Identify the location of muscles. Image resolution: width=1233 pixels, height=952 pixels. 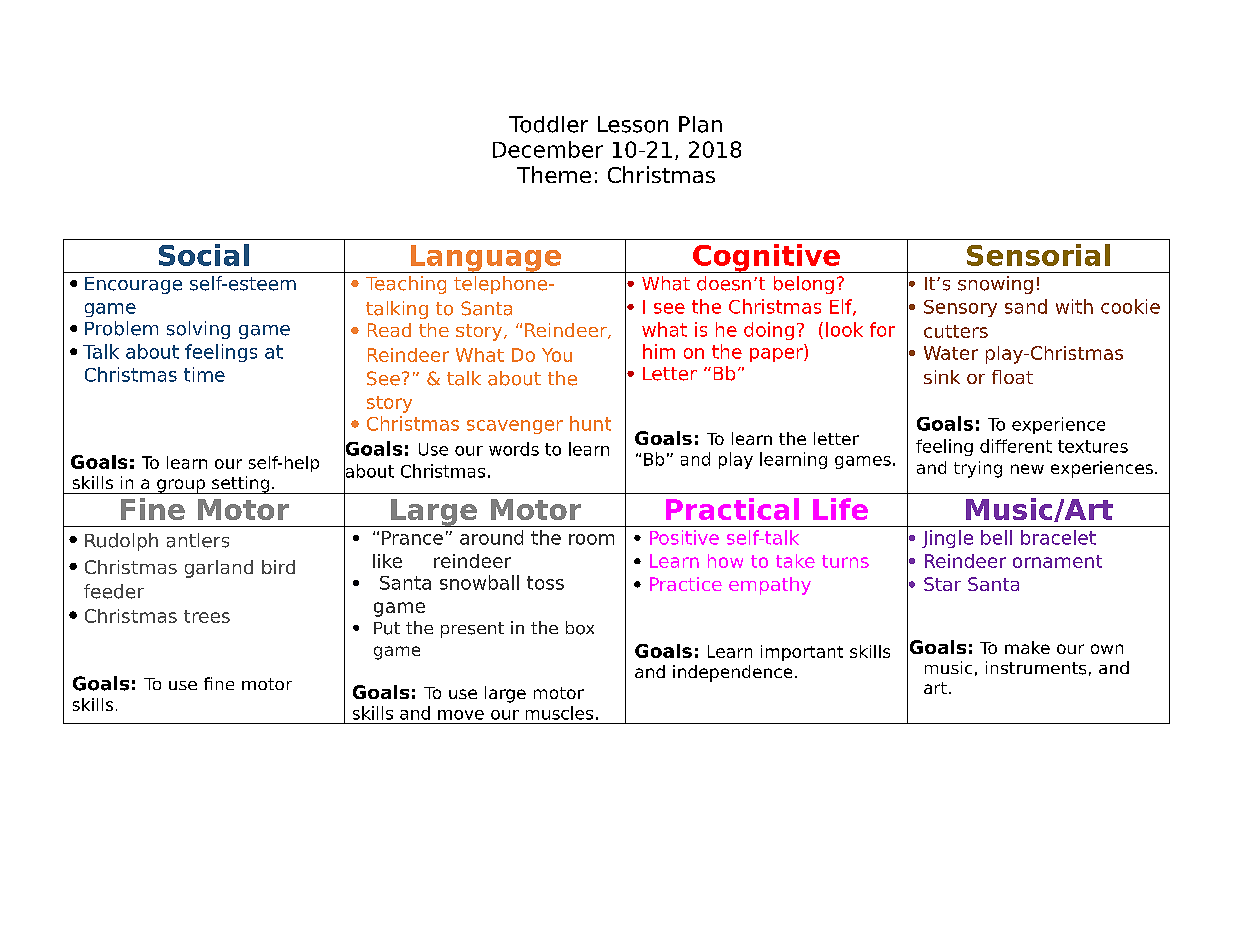
(559, 713).
